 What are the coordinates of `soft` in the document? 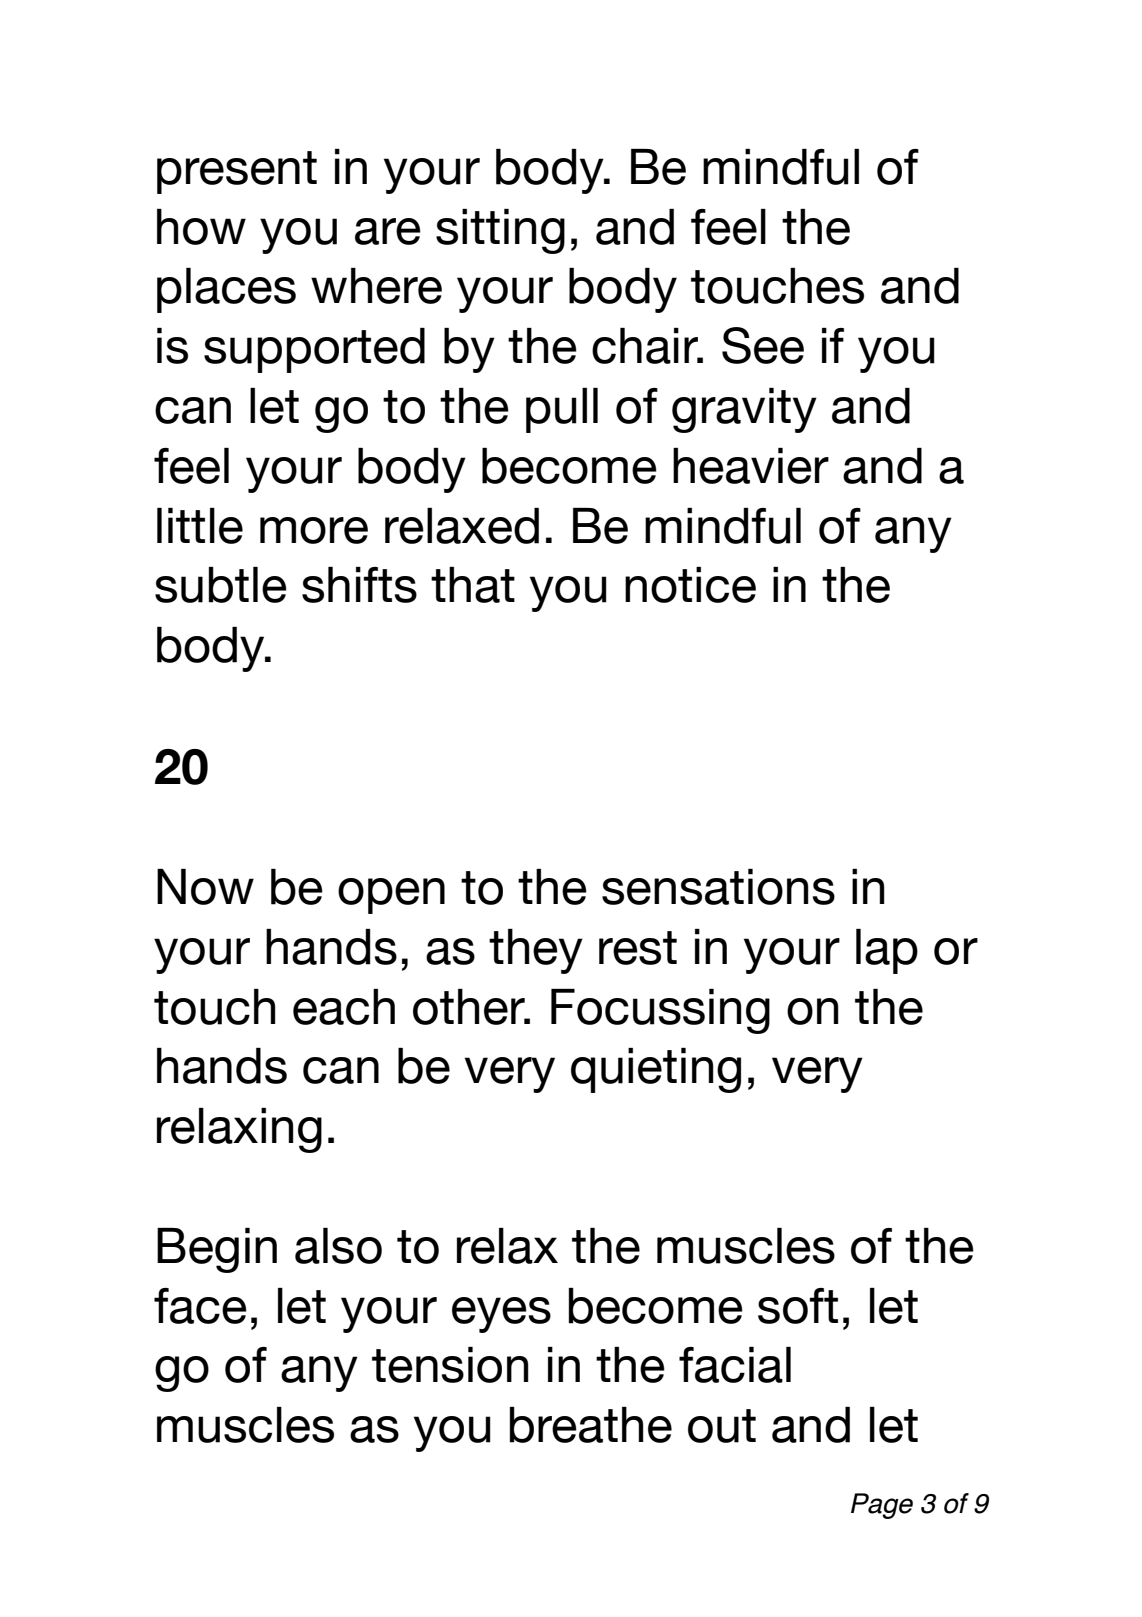 It's located at (798, 1306).
